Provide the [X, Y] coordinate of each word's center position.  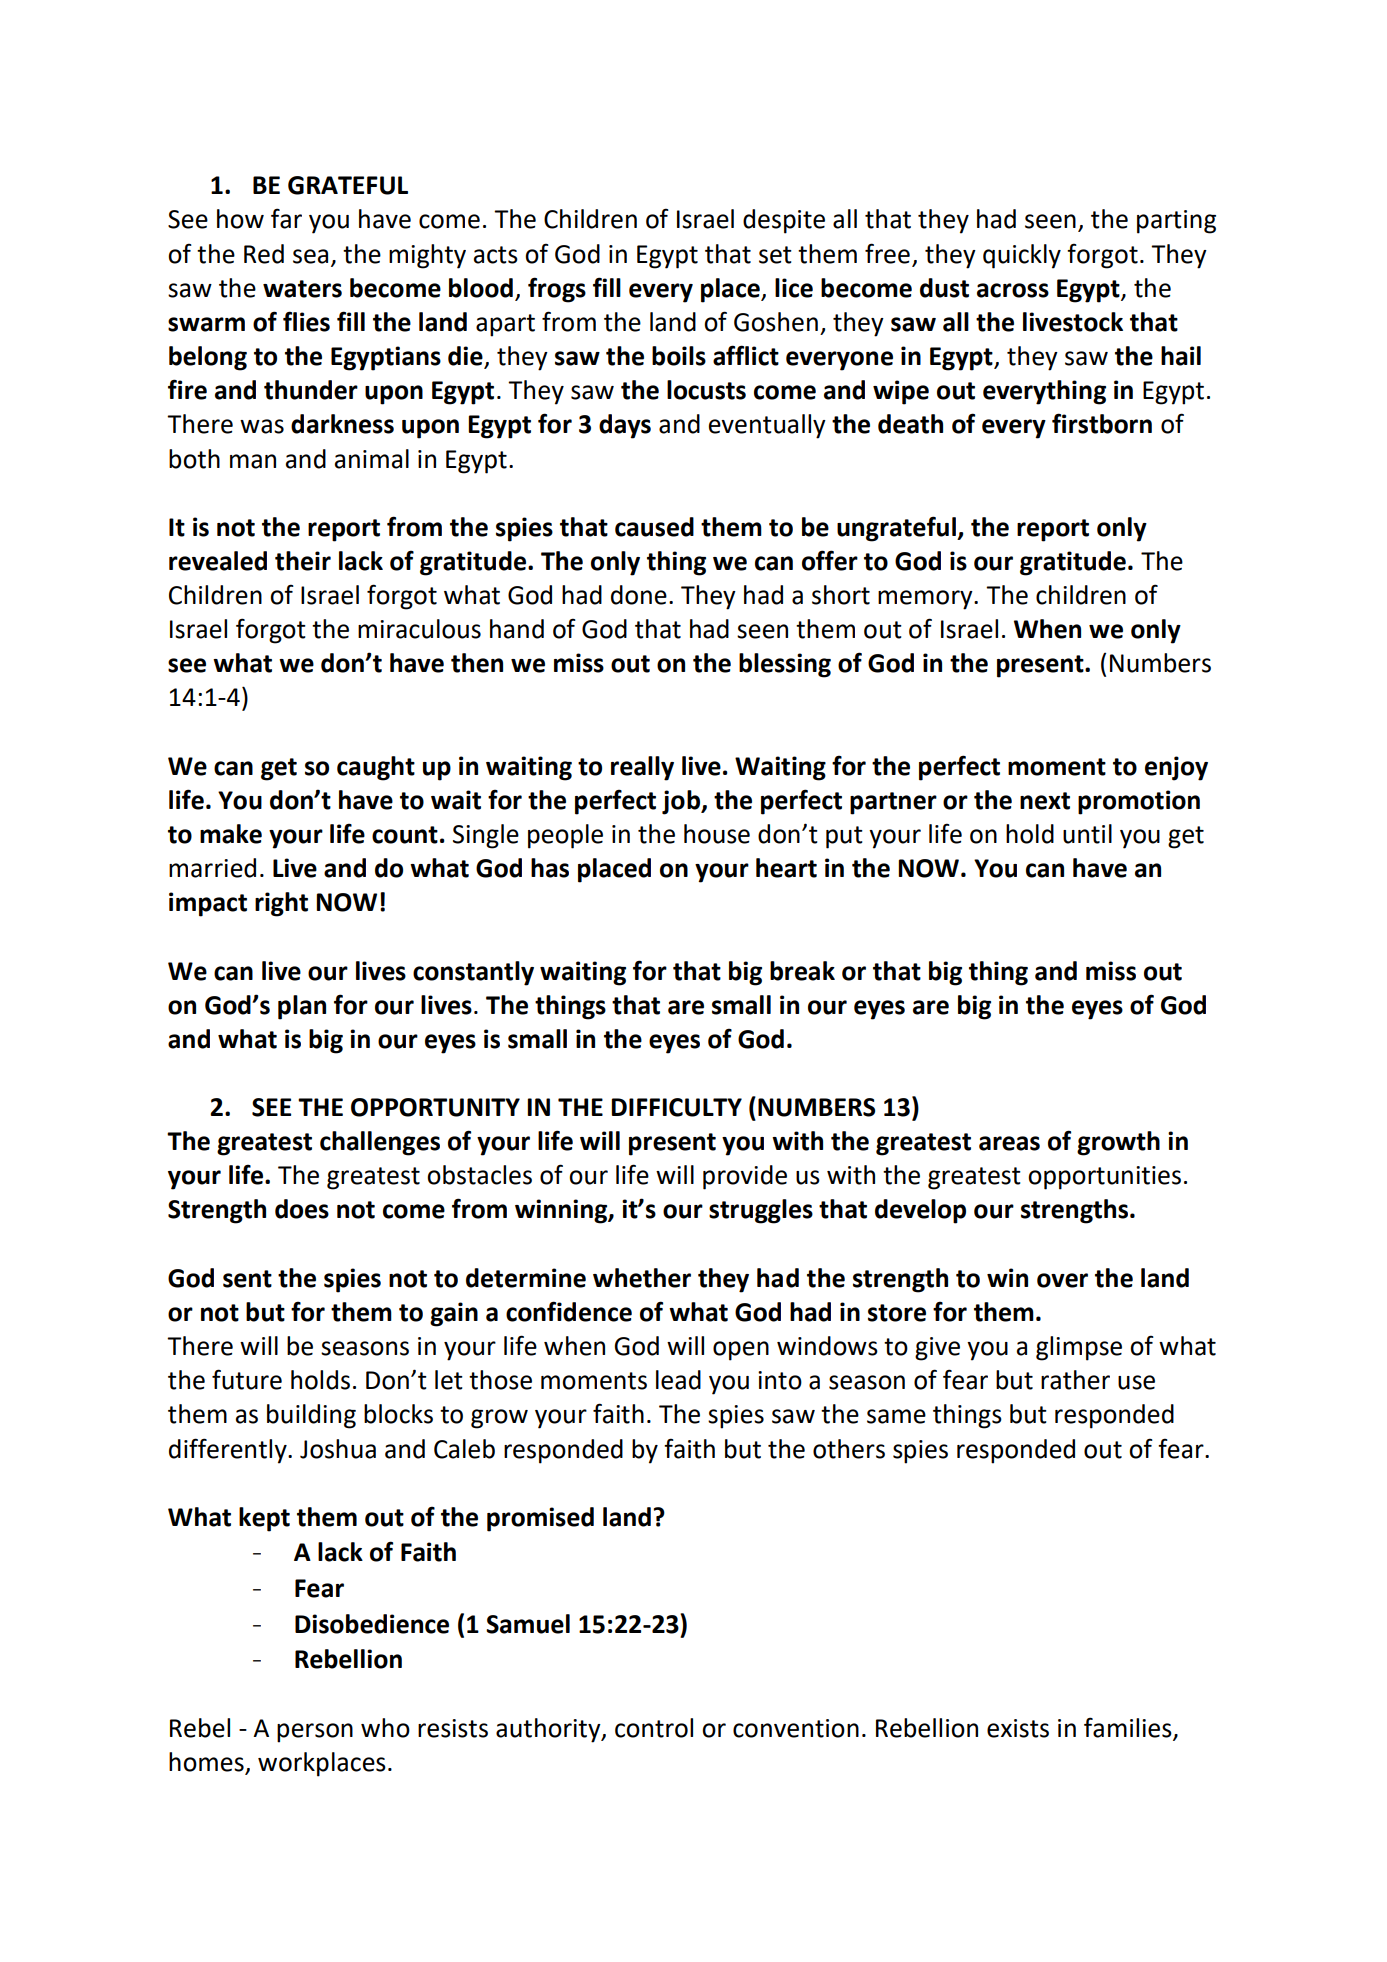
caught [376, 768]
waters [302, 289]
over [1062, 1280]
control [654, 1728]
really [642, 768]
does [302, 1209]
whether [642, 1278]
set [775, 255]
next [1045, 801]
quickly [1022, 256]
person [315, 1733]
